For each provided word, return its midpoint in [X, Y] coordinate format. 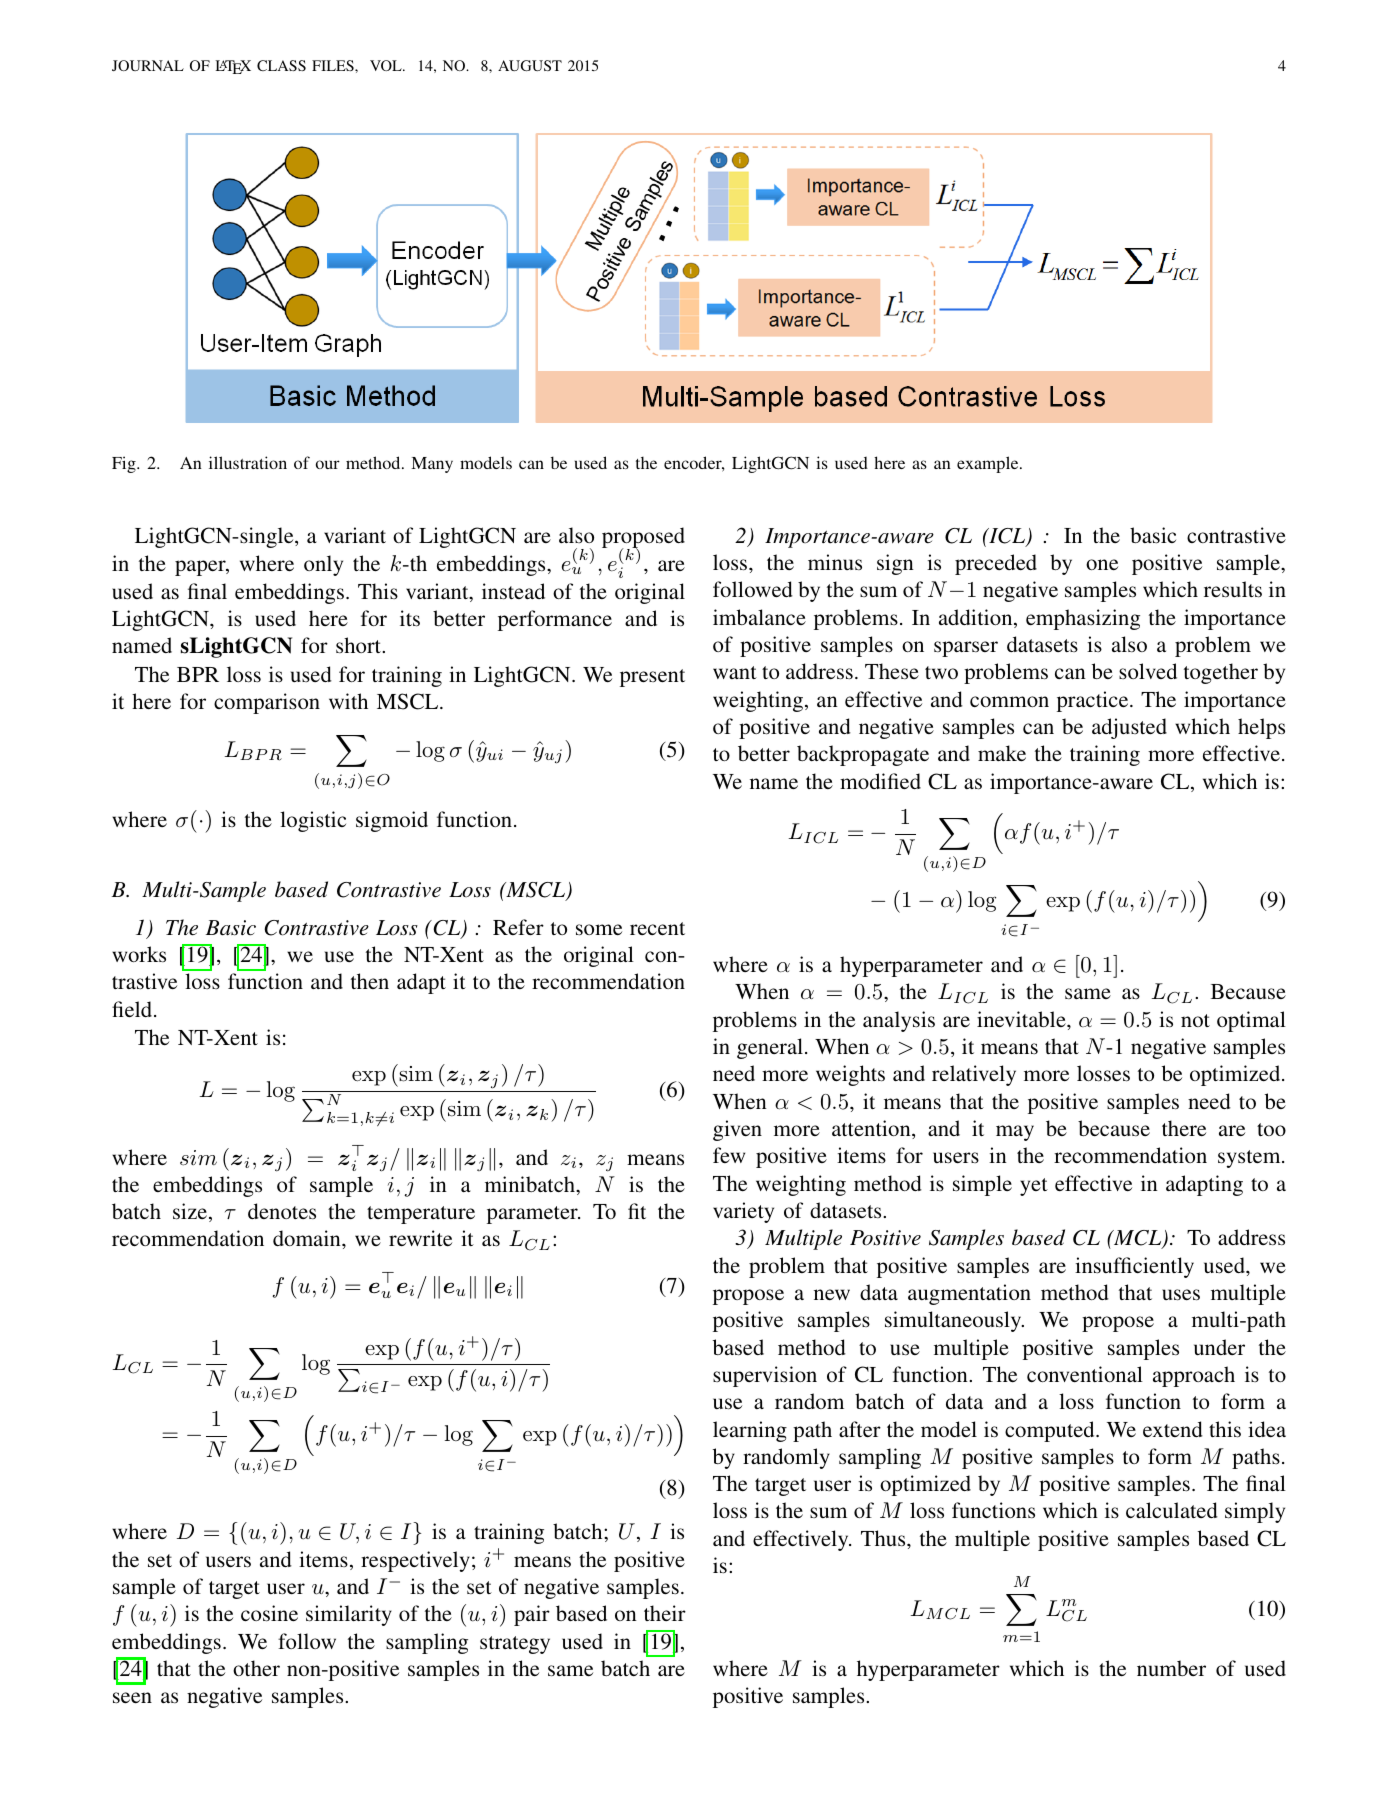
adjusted [1129, 728]
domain [308, 1238]
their [665, 1613]
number [1171, 1668]
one [1102, 564]
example [989, 464]
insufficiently [1134, 1267]
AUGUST [530, 65]
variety [743, 1212]
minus [835, 562]
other [256, 1668]
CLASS [281, 65]
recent [657, 928]
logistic [313, 821]
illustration [248, 462]
